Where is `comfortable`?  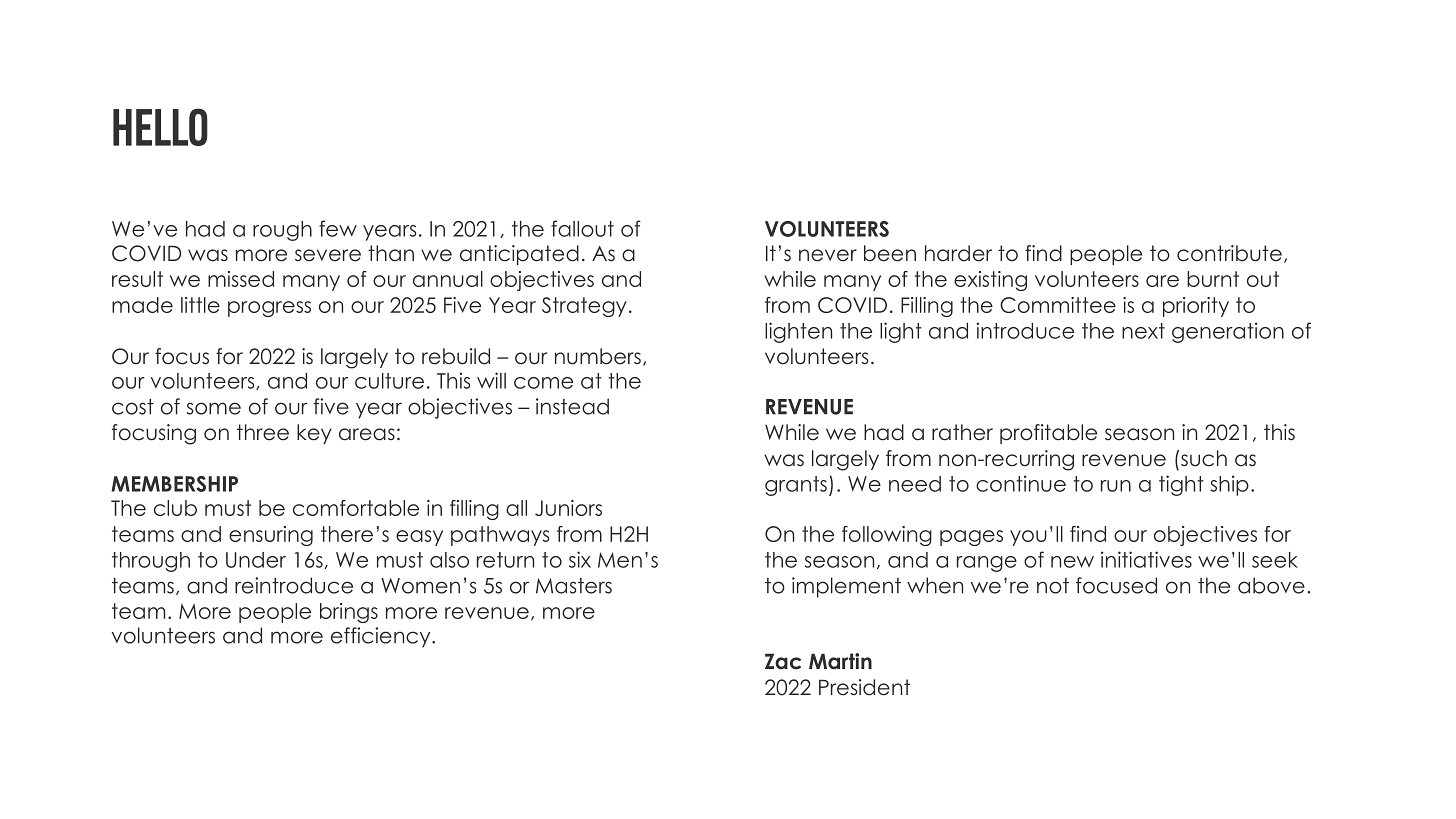 comfortable is located at coordinates (356, 508).
